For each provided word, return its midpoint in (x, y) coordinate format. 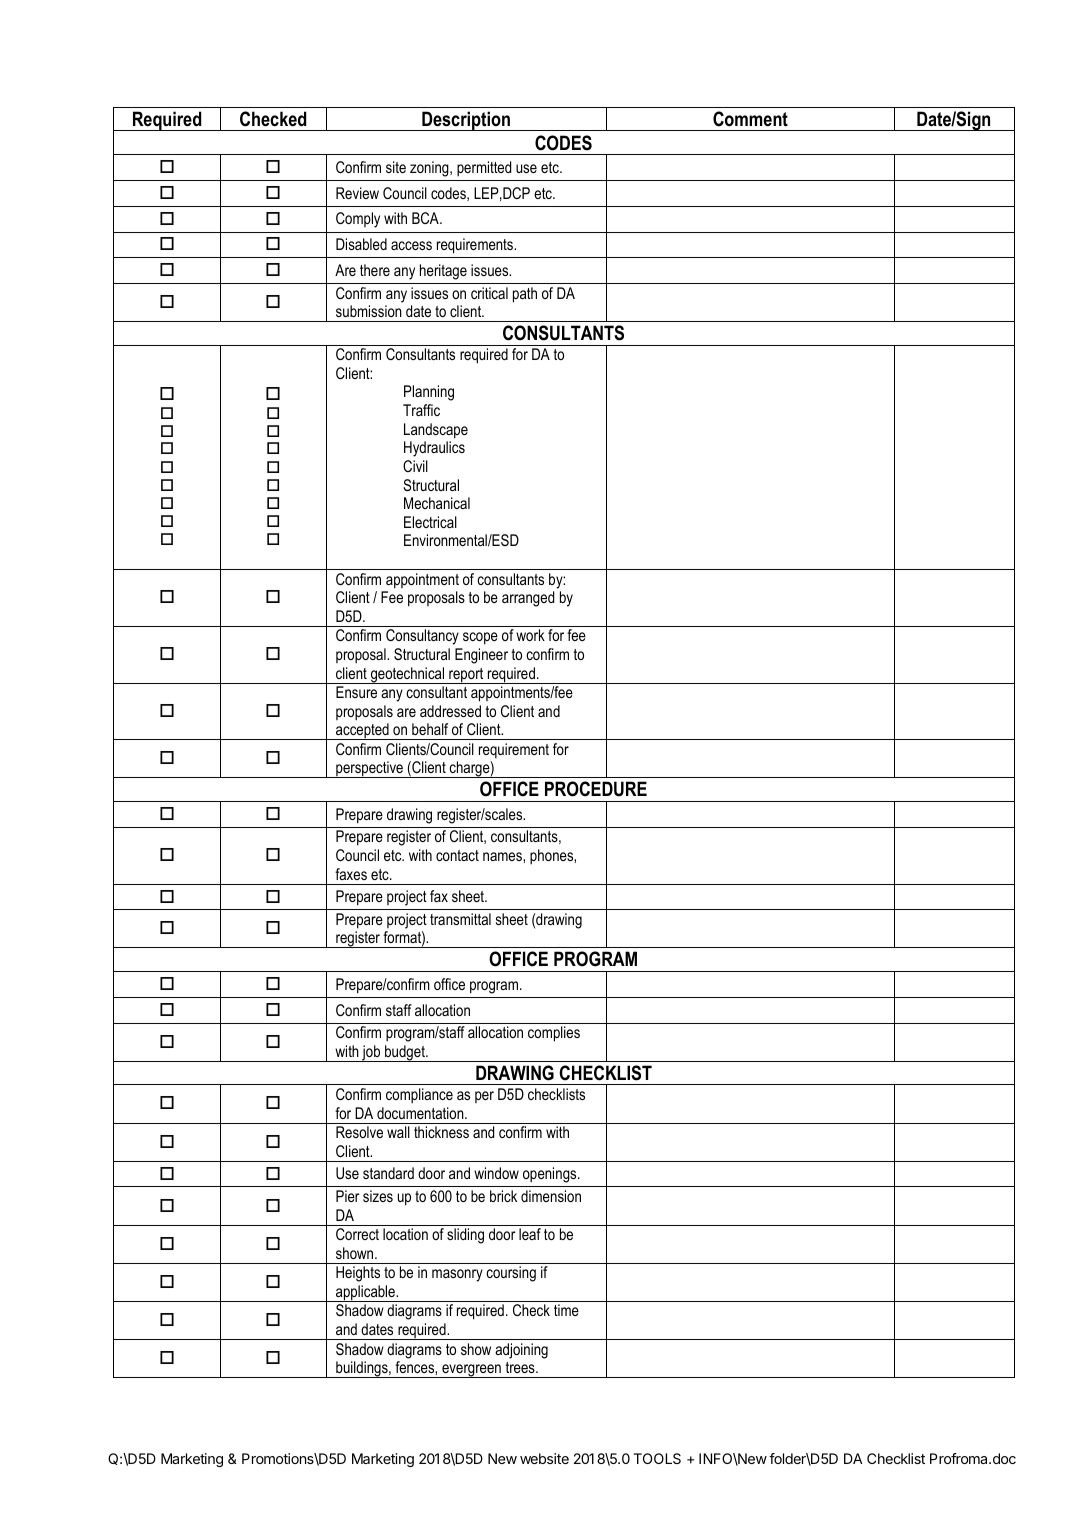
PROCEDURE (596, 789)
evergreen (471, 1371)
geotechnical (407, 675)
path (525, 295)
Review (357, 193)
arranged (528, 599)
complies (554, 1034)
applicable (366, 1293)
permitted (484, 168)
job (371, 1053)
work (530, 635)
